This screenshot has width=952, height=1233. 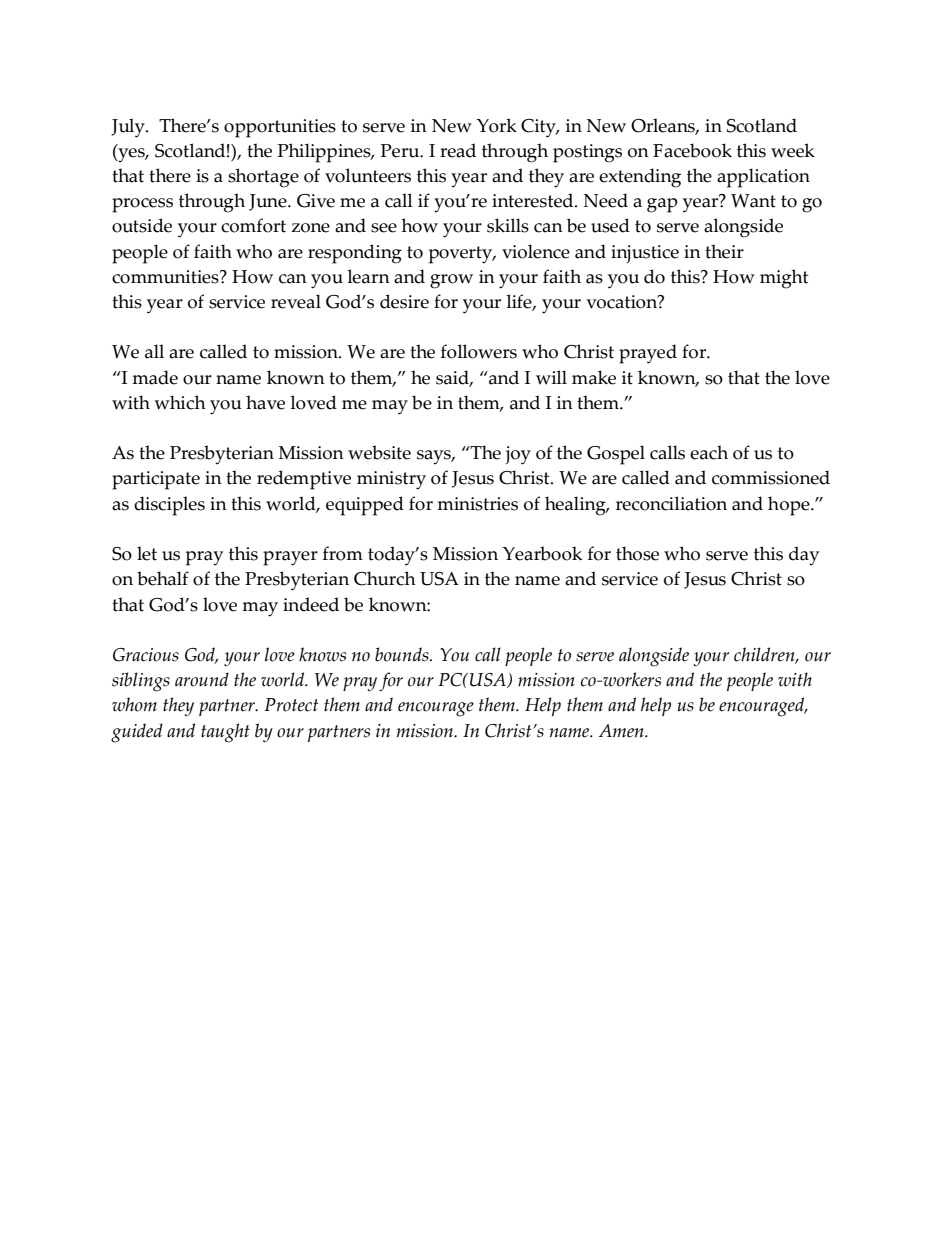 I want to click on made, so click(x=155, y=377).
